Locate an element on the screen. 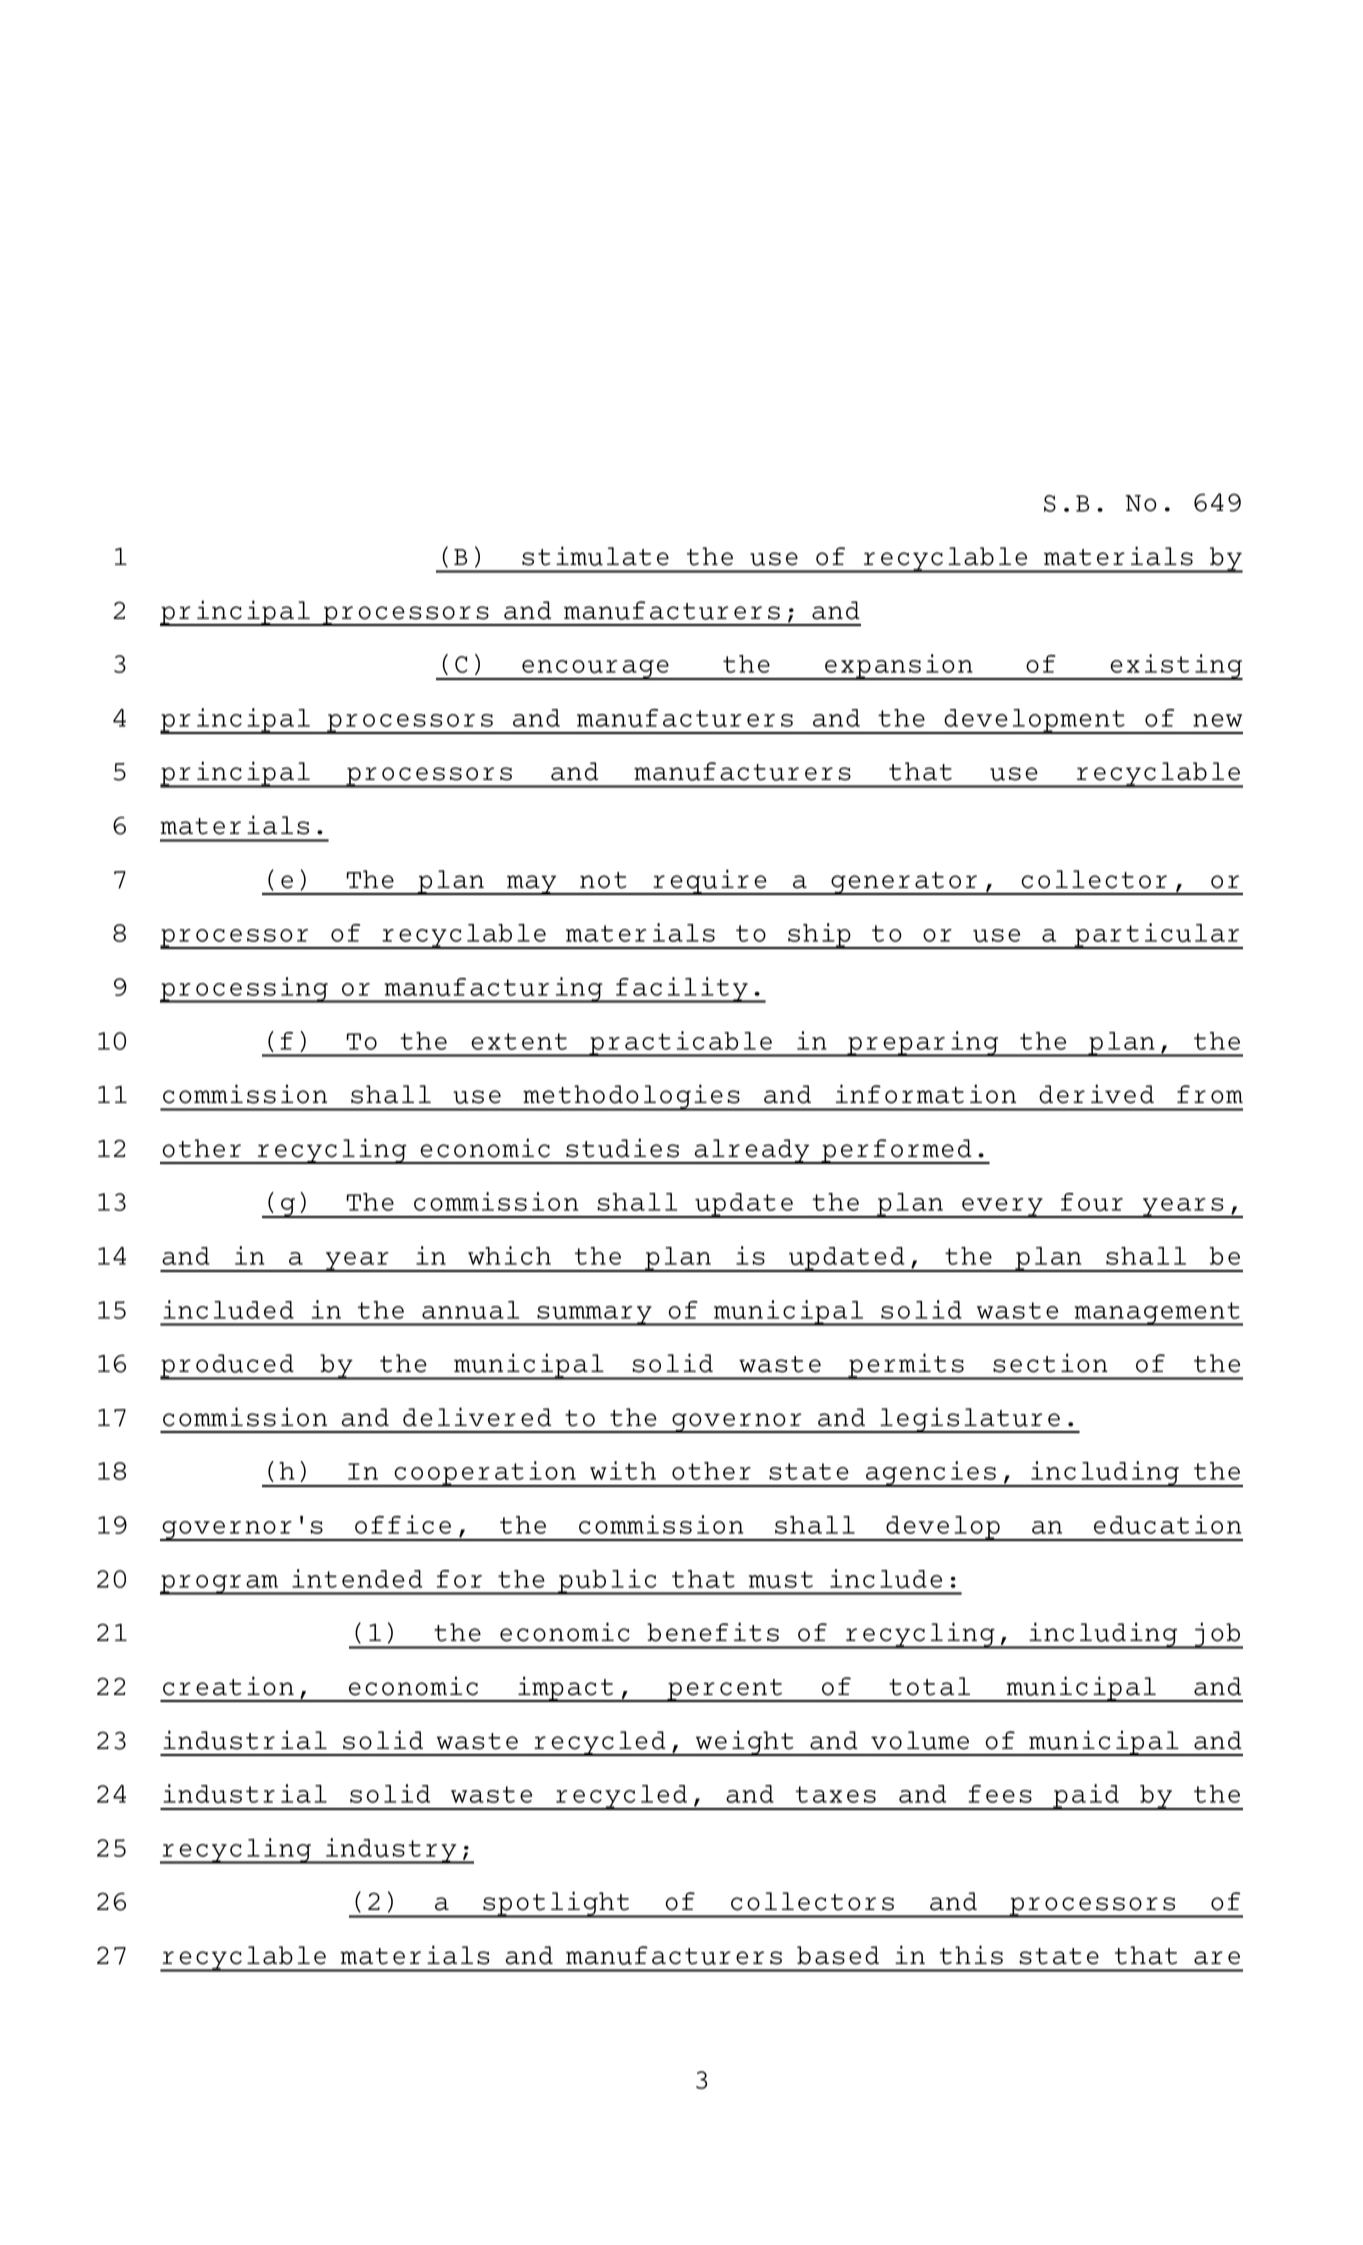 The height and width of the screenshot is (2245, 1363). expansion is located at coordinates (899, 667).
